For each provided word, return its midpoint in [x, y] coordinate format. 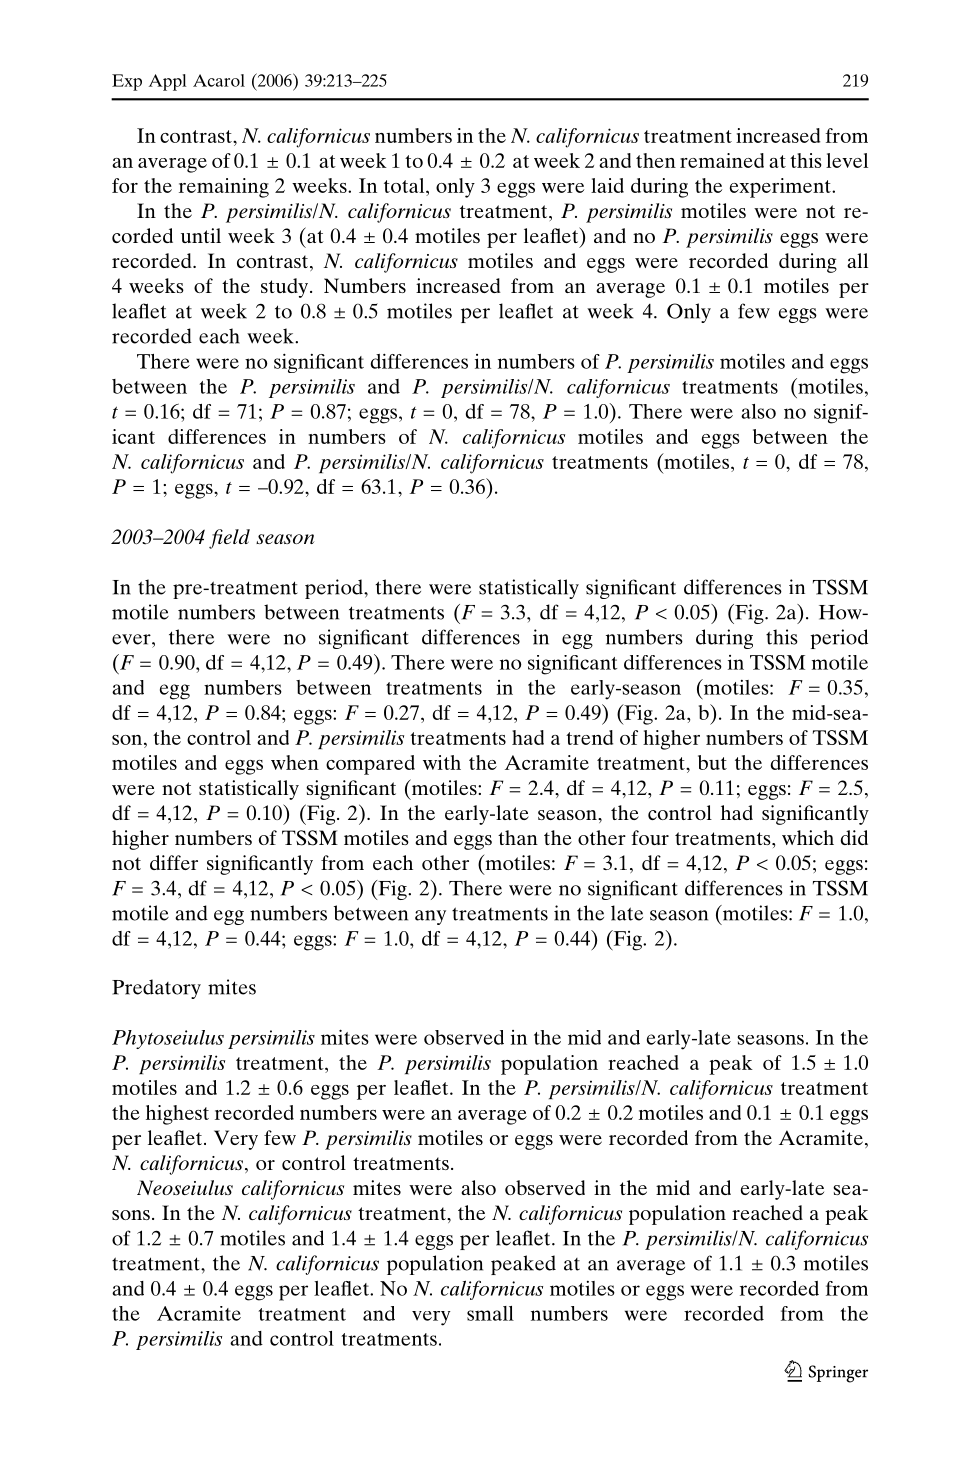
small [490, 1313]
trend [589, 737]
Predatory [156, 989]
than [518, 837]
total [405, 185]
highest [177, 1115]
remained [722, 160]
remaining [224, 188]
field [229, 539]
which [808, 837]
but [712, 762]
